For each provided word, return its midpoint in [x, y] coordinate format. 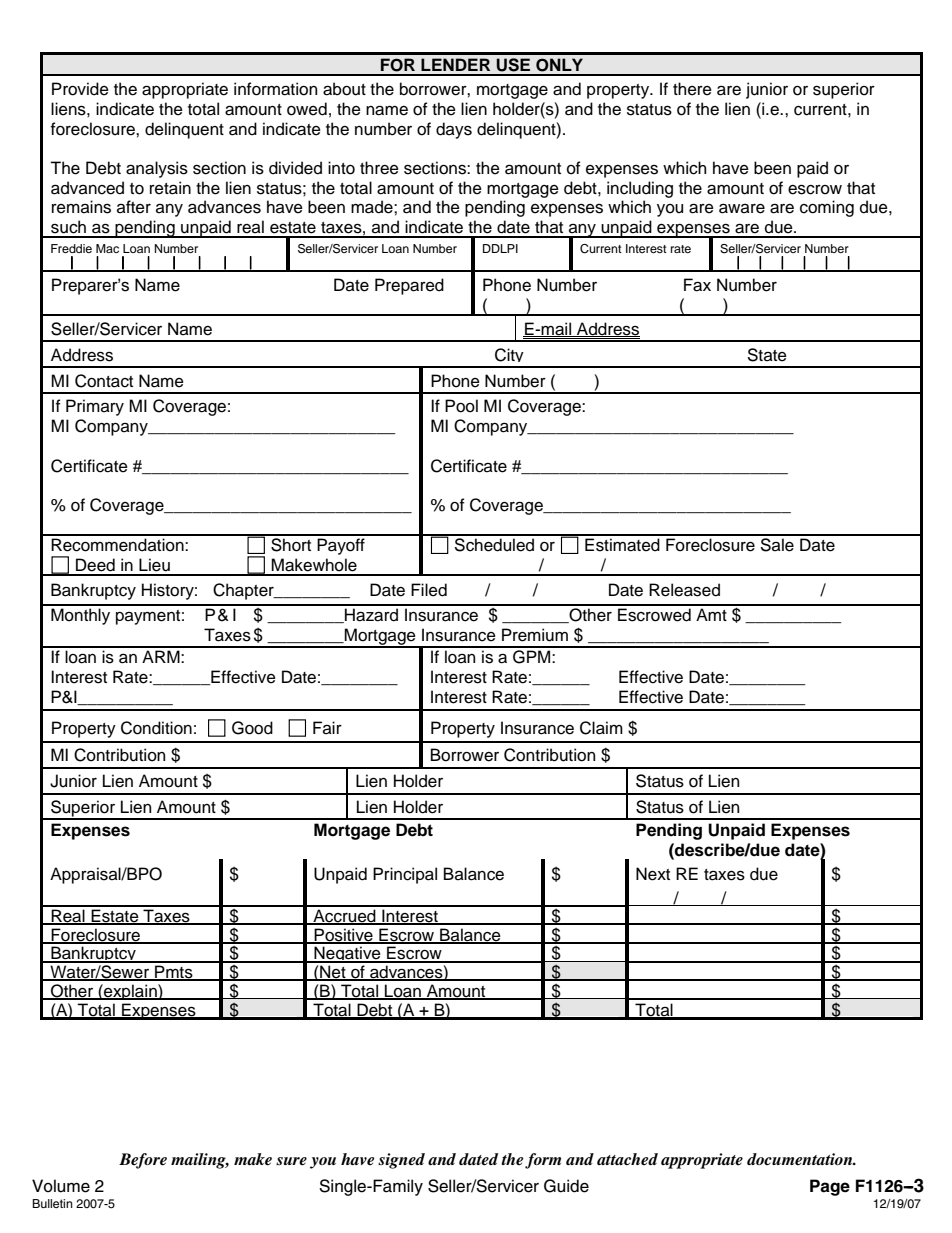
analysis [157, 169]
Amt [711, 614]
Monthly [80, 616]
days [454, 130]
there [692, 89]
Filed [429, 590]
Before [143, 1161]
